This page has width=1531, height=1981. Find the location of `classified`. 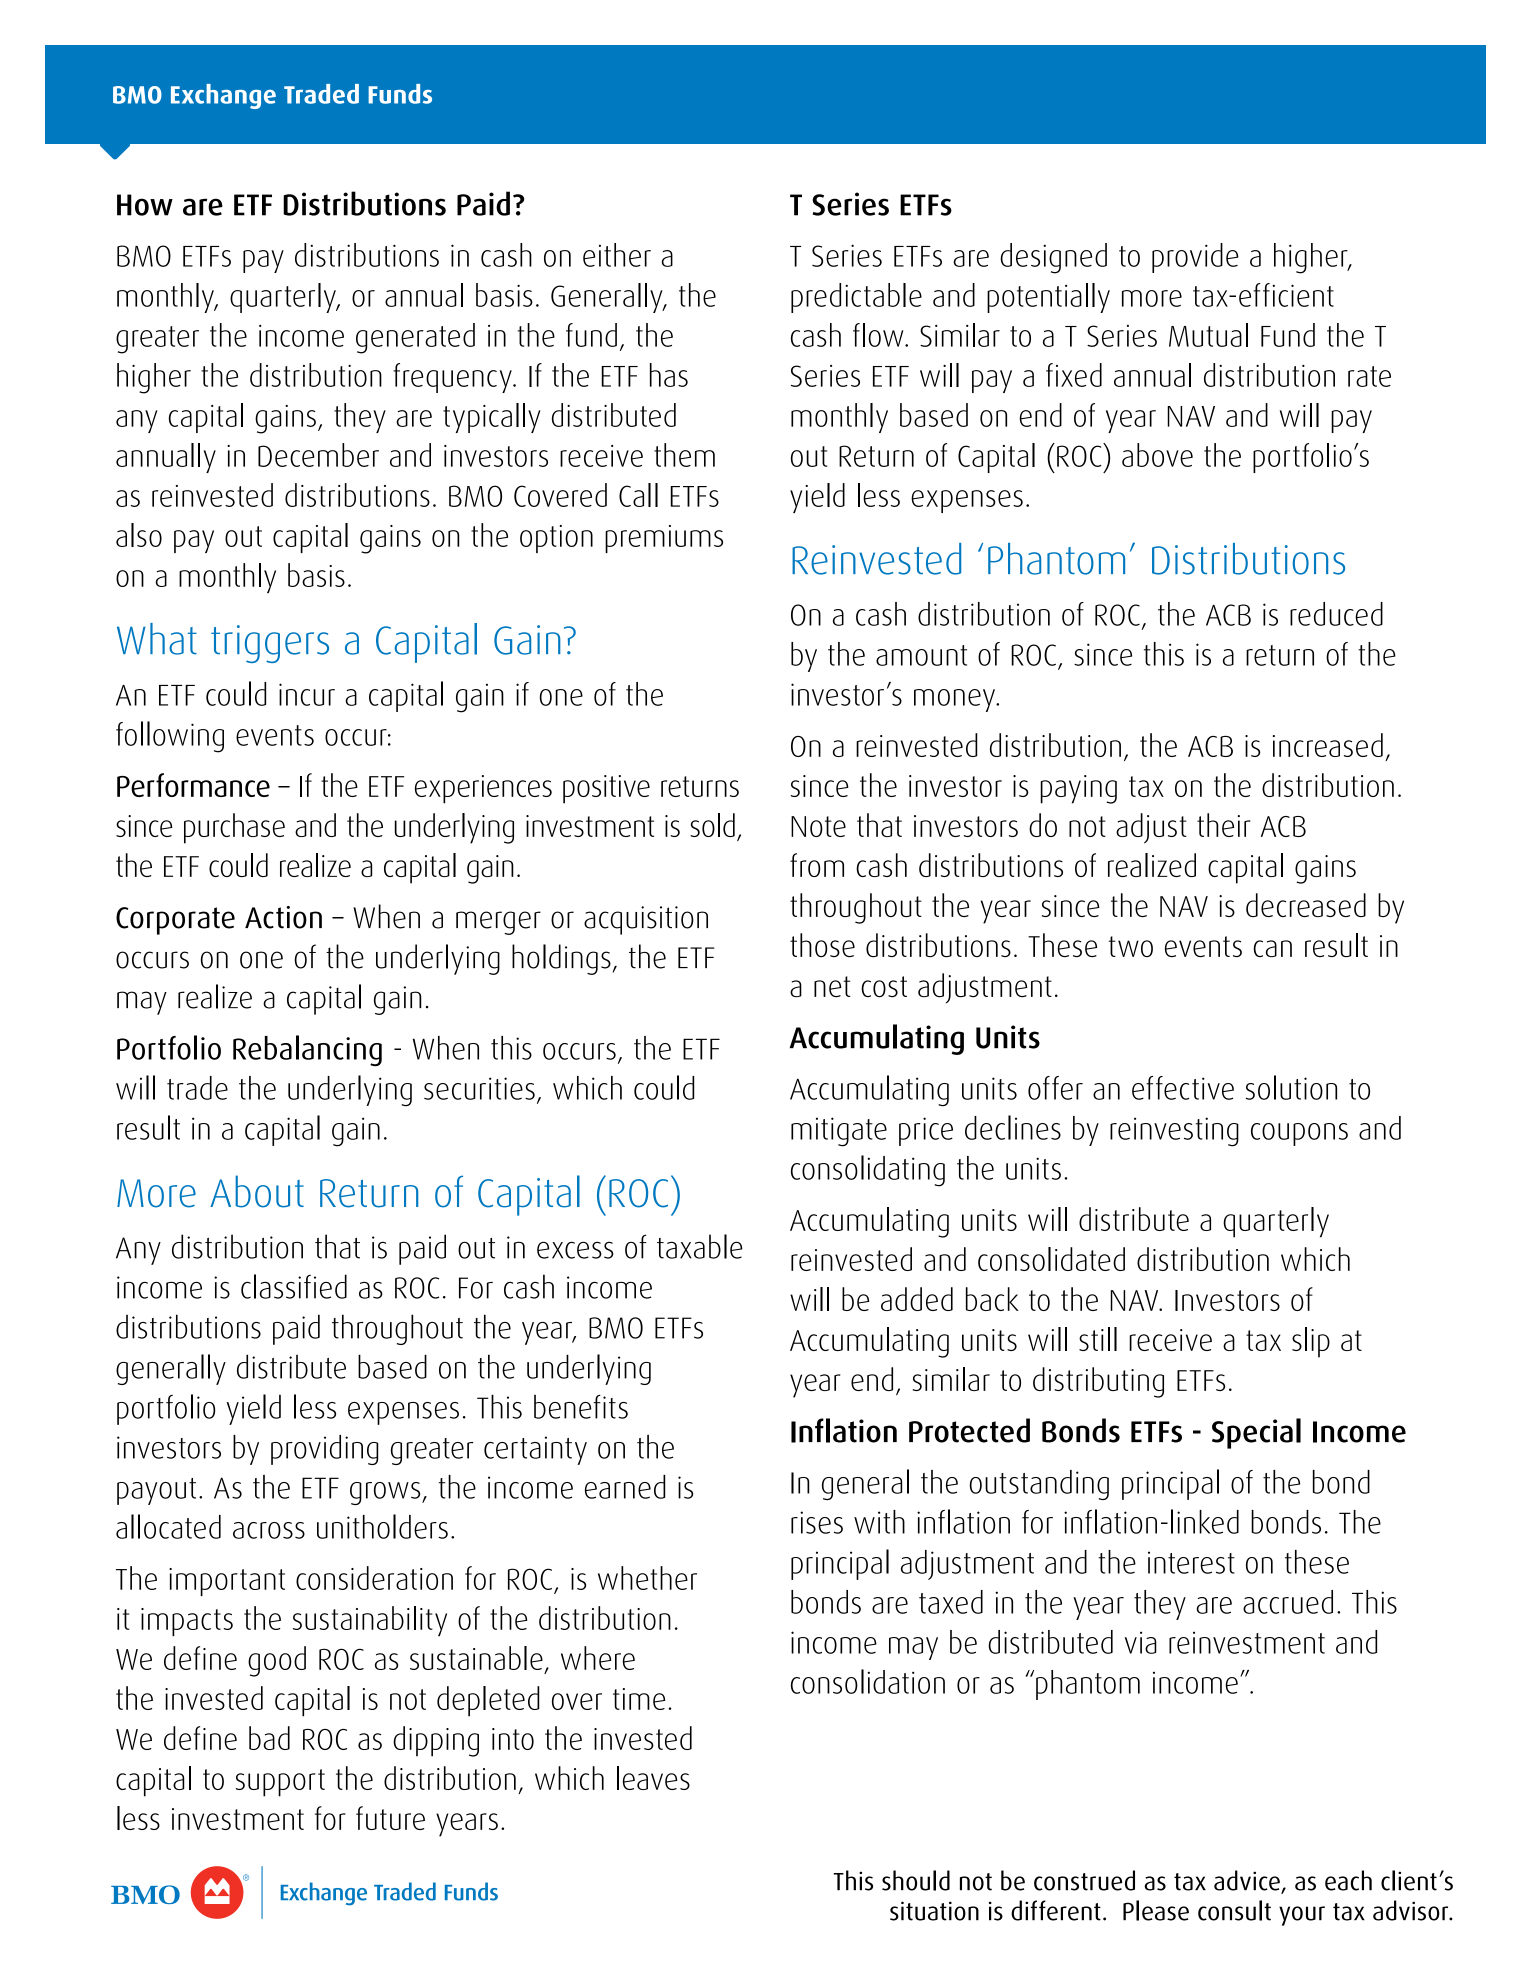

classified is located at coordinates (294, 1286).
